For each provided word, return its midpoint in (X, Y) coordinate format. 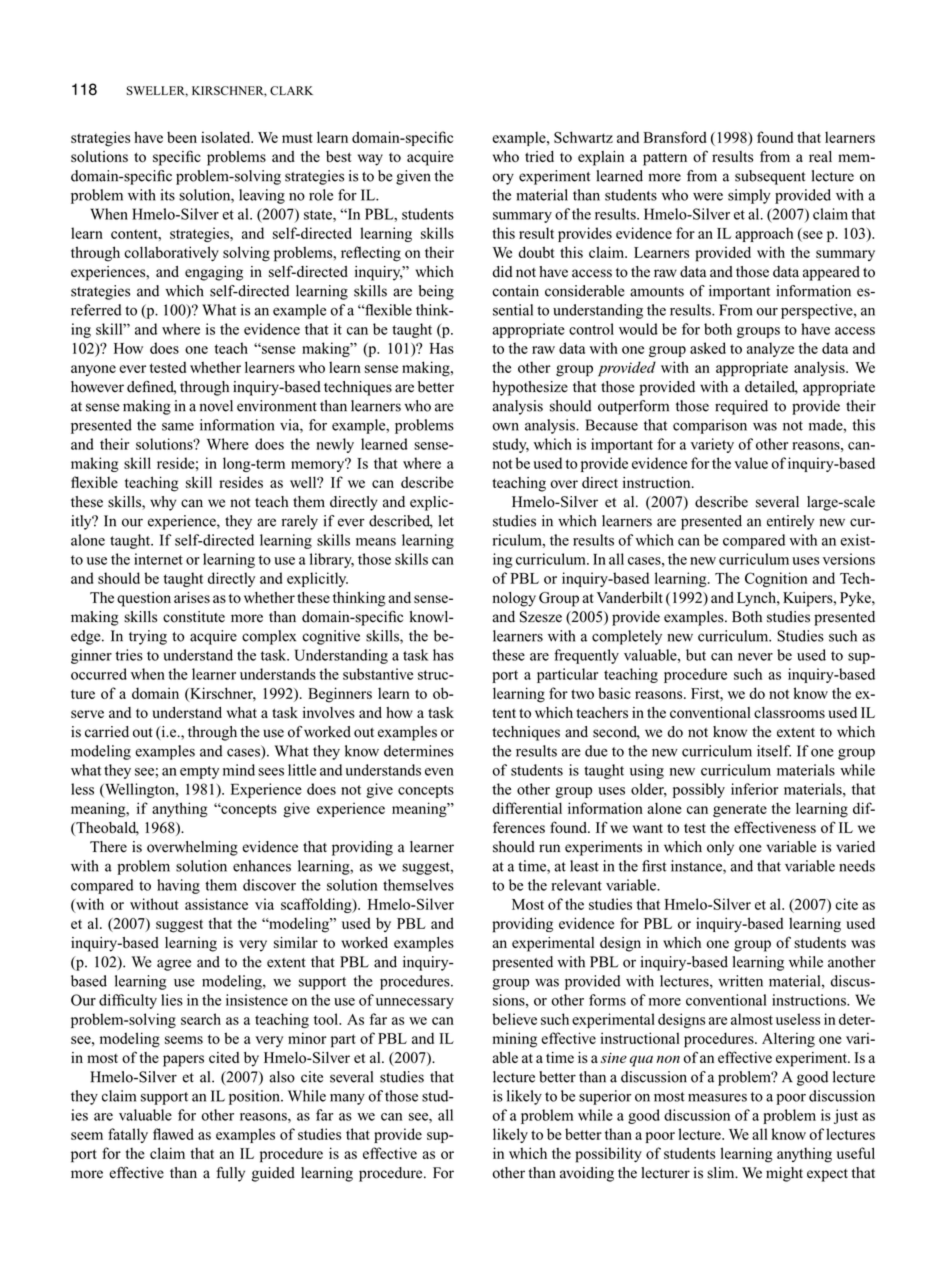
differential (527, 808)
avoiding (587, 1174)
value (751, 463)
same (178, 427)
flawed (173, 1134)
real (820, 156)
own (505, 426)
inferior (754, 789)
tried (539, 156)
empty (199, 772)
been (182, 137)
